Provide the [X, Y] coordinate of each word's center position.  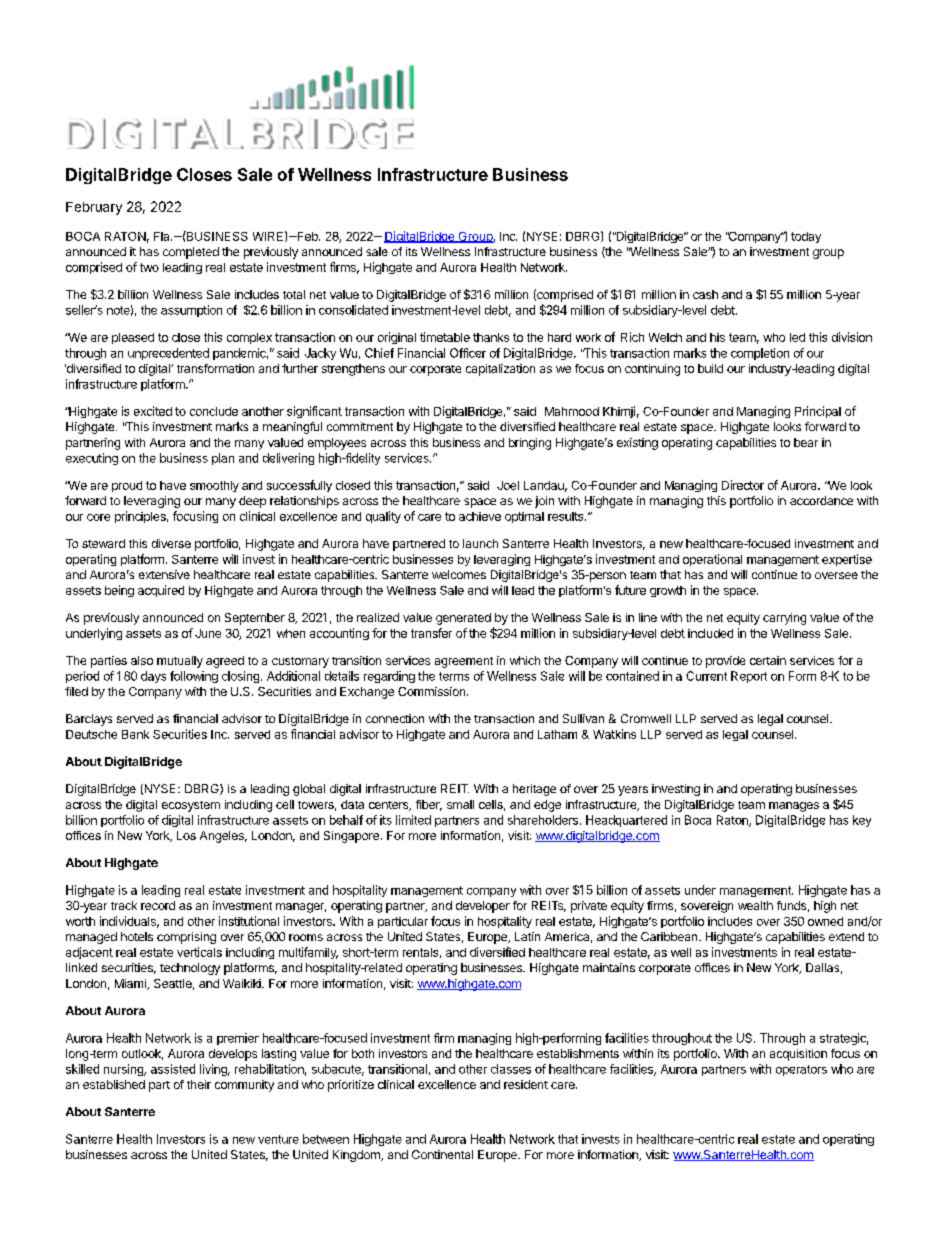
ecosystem [191, 806]
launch [480, 543]
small [460, 804]
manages [794, 807]
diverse [171, 543]
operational [712, 560]
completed [191, 253]
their [199, 1084]
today [806, 237]
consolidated [353, 310]
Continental [442, 1154]
